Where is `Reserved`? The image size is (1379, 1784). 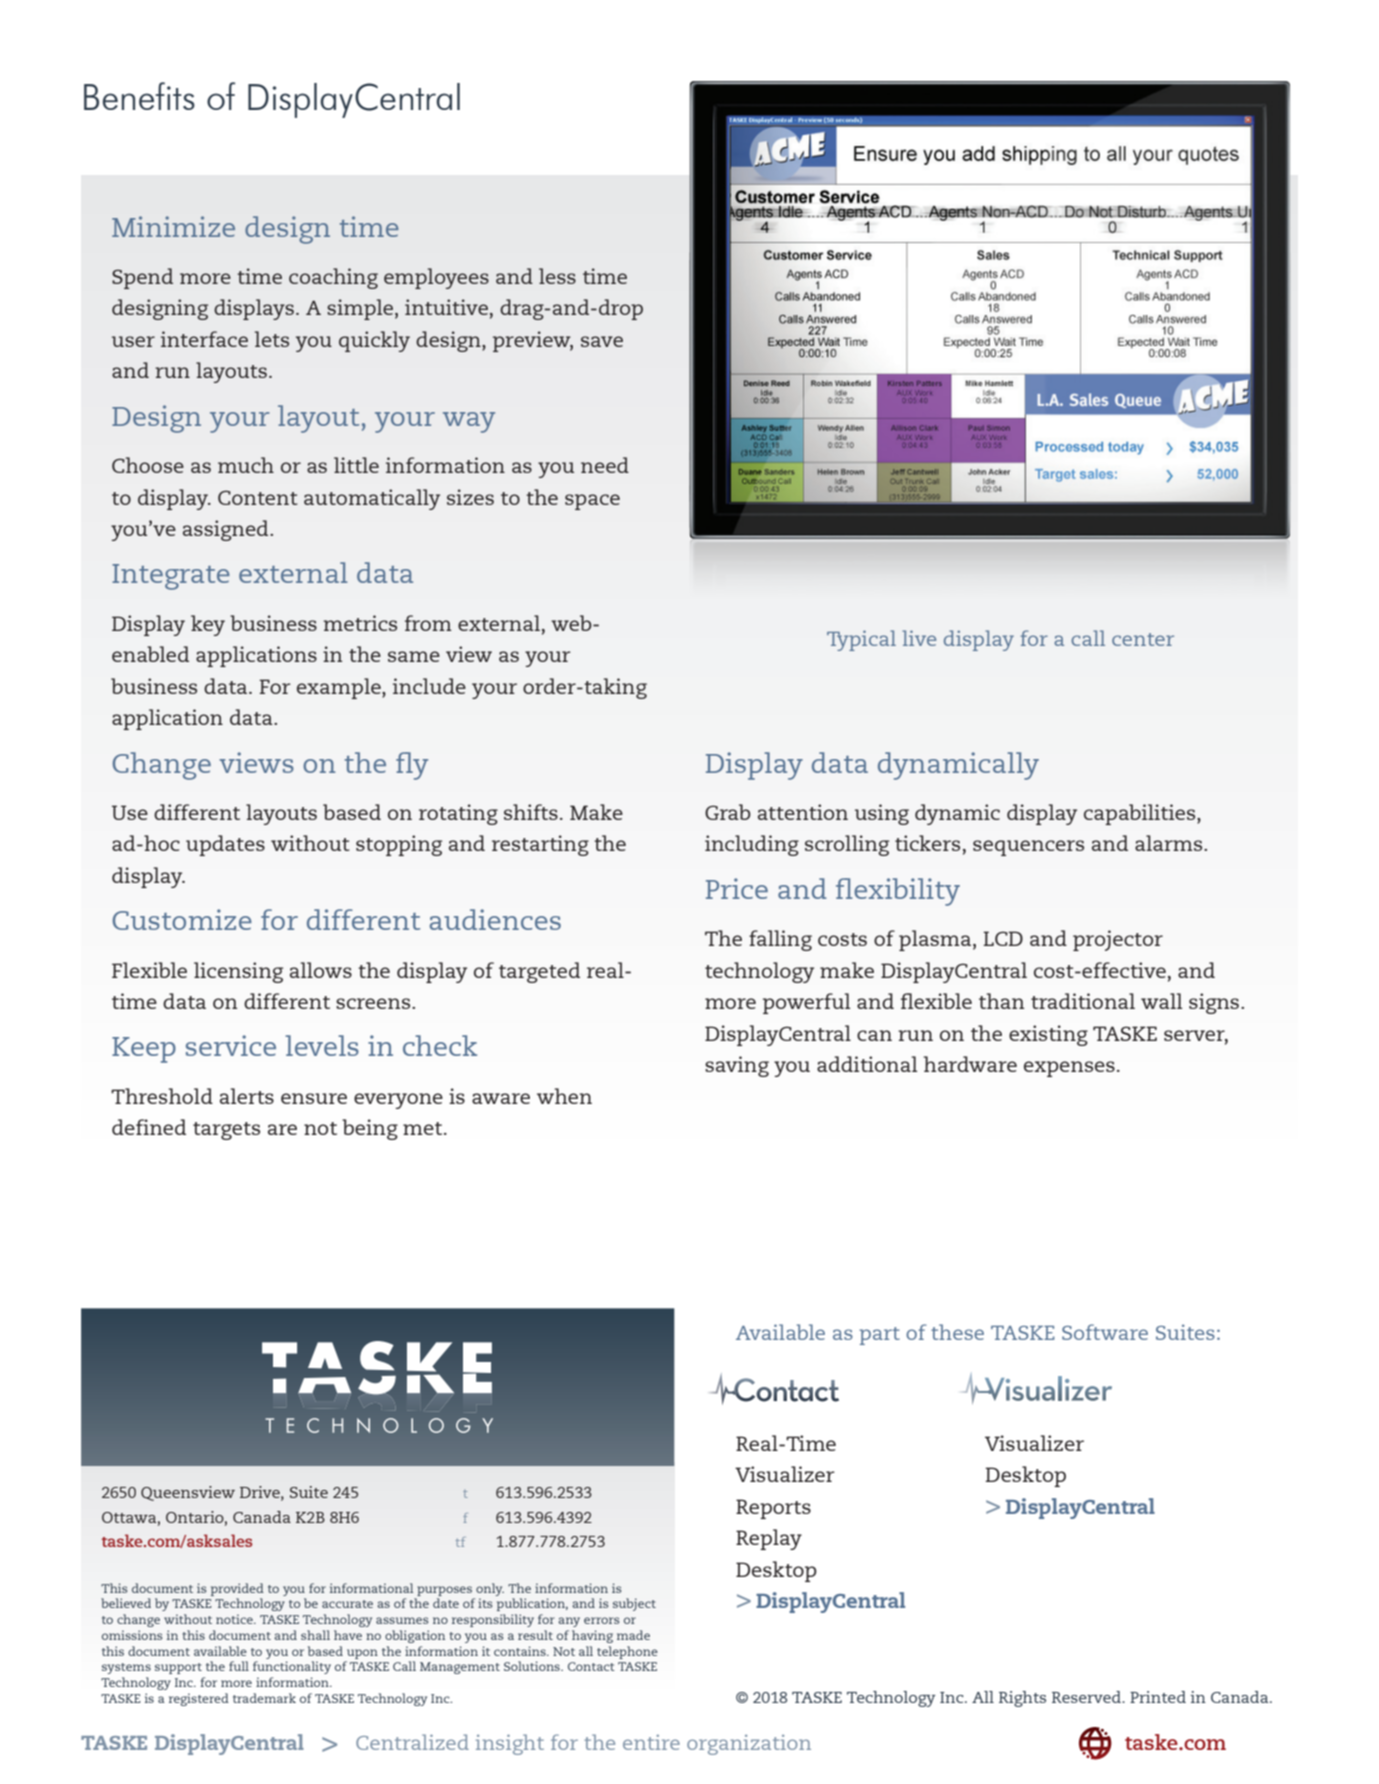
Reserved is located at coordinates (1087, 1697).
